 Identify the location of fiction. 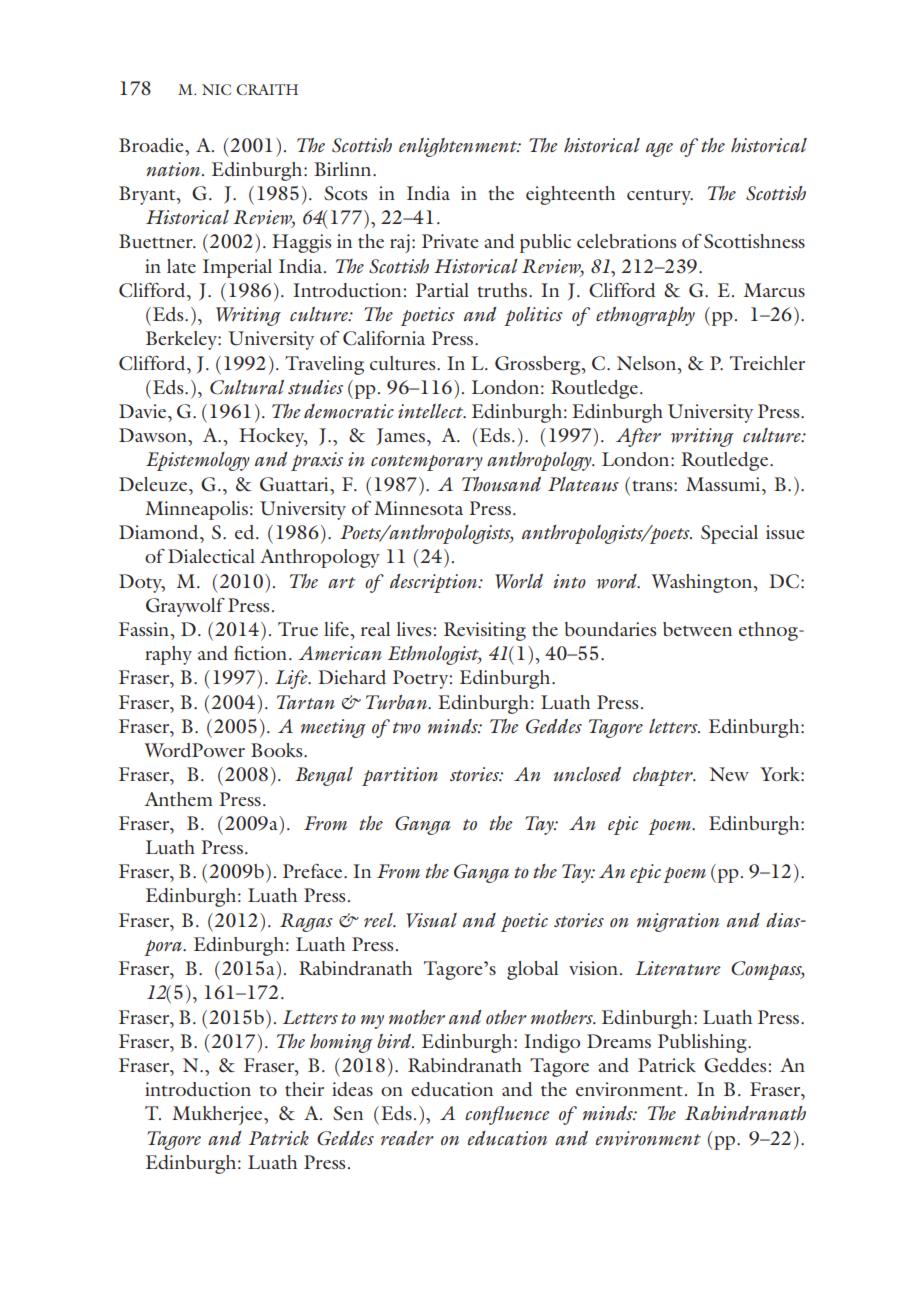
(262, 652).
